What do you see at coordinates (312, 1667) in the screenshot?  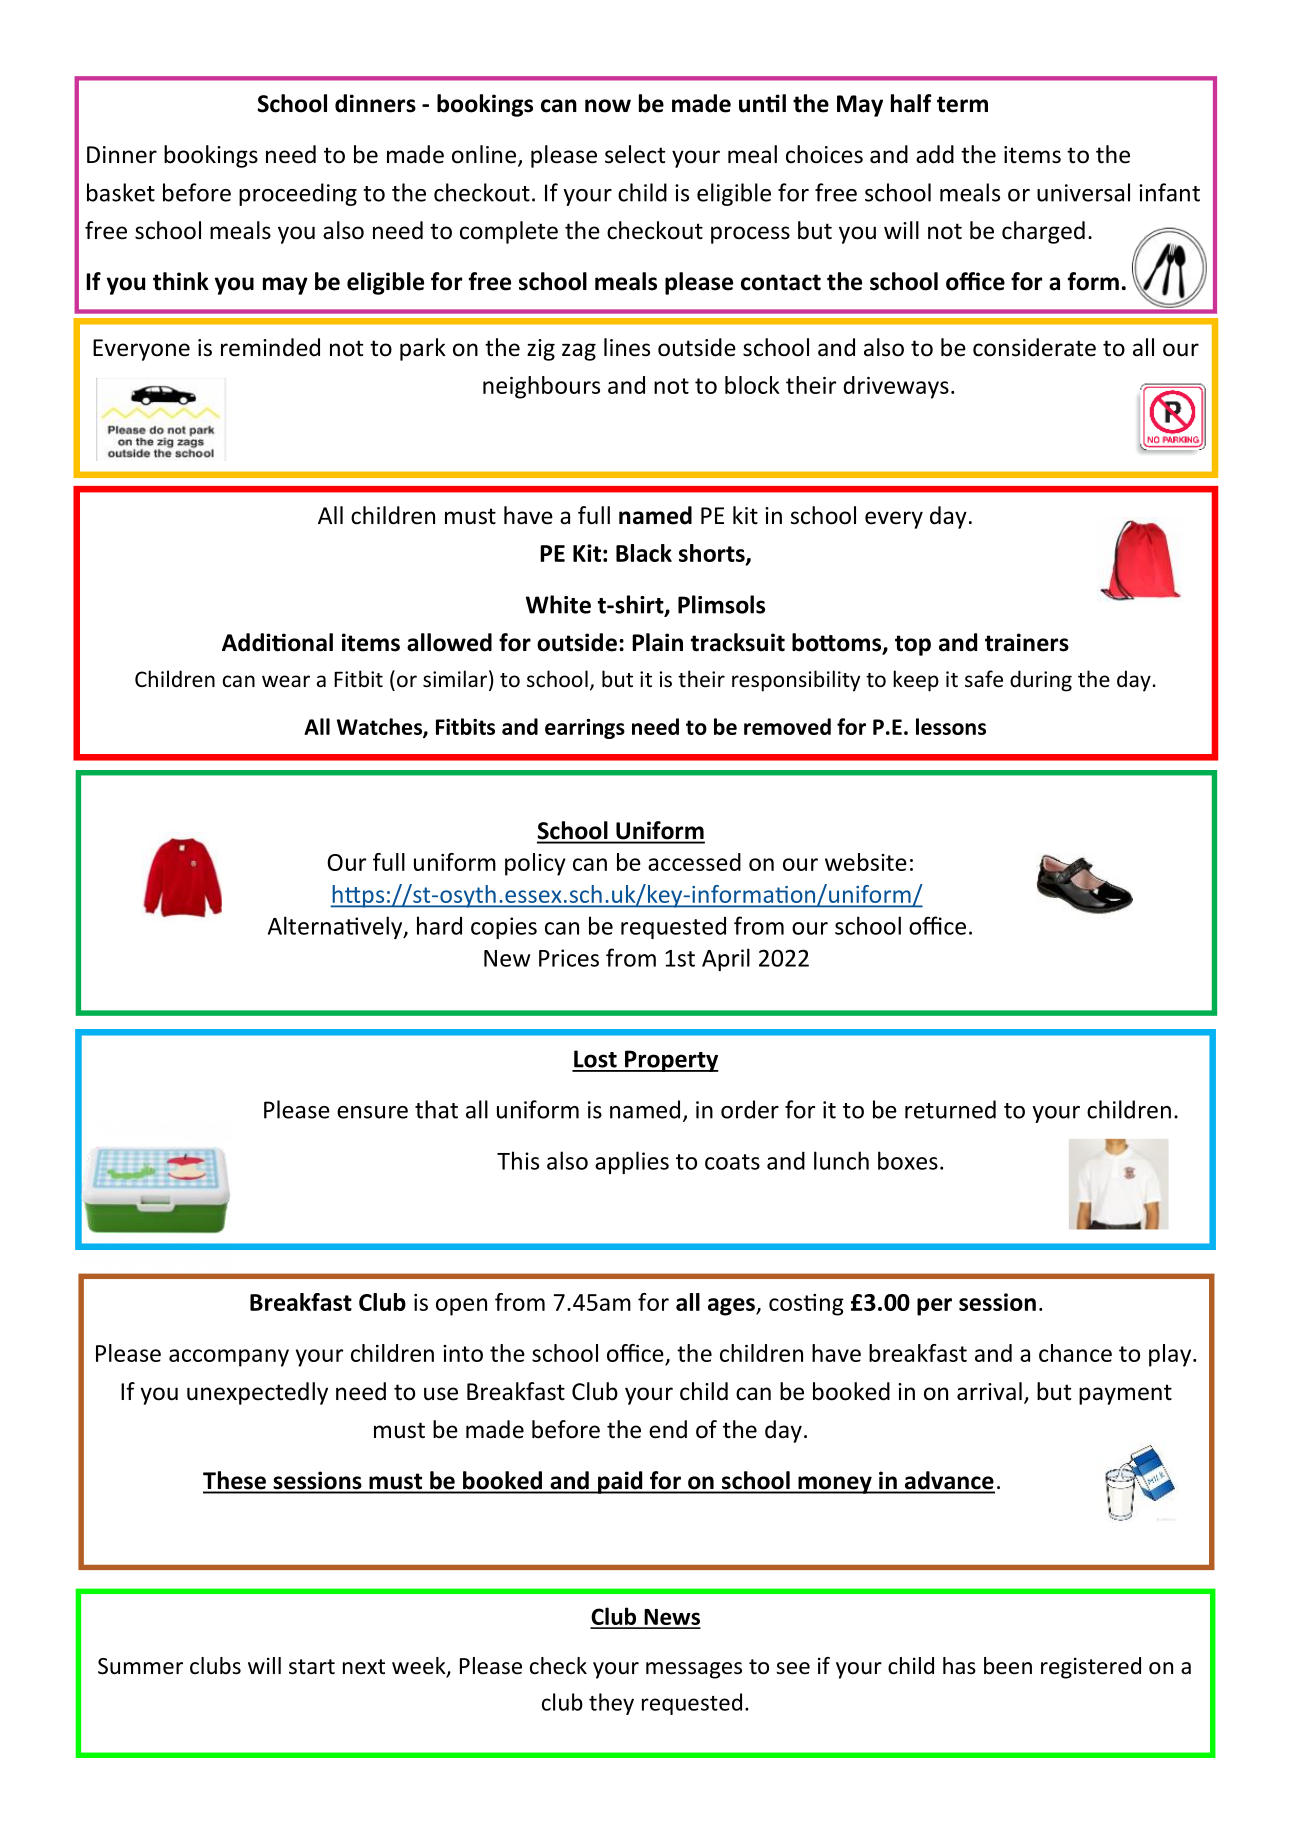 I see `start` at bounding box center [312, 1667].
